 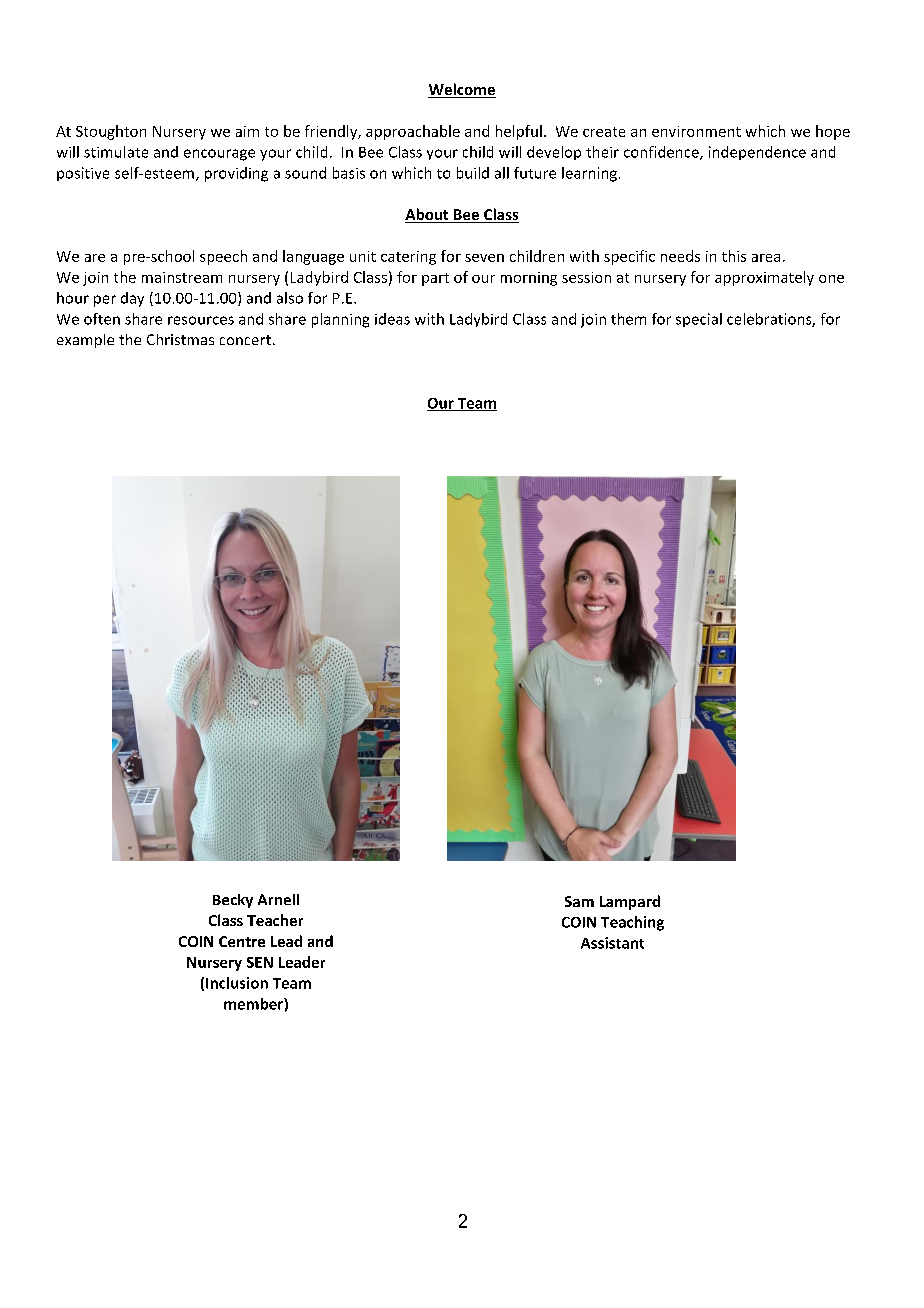 What do you see at coordinates (579, 901) in the screenshot?
I see `Sam` at bounding box center [579, 901].
